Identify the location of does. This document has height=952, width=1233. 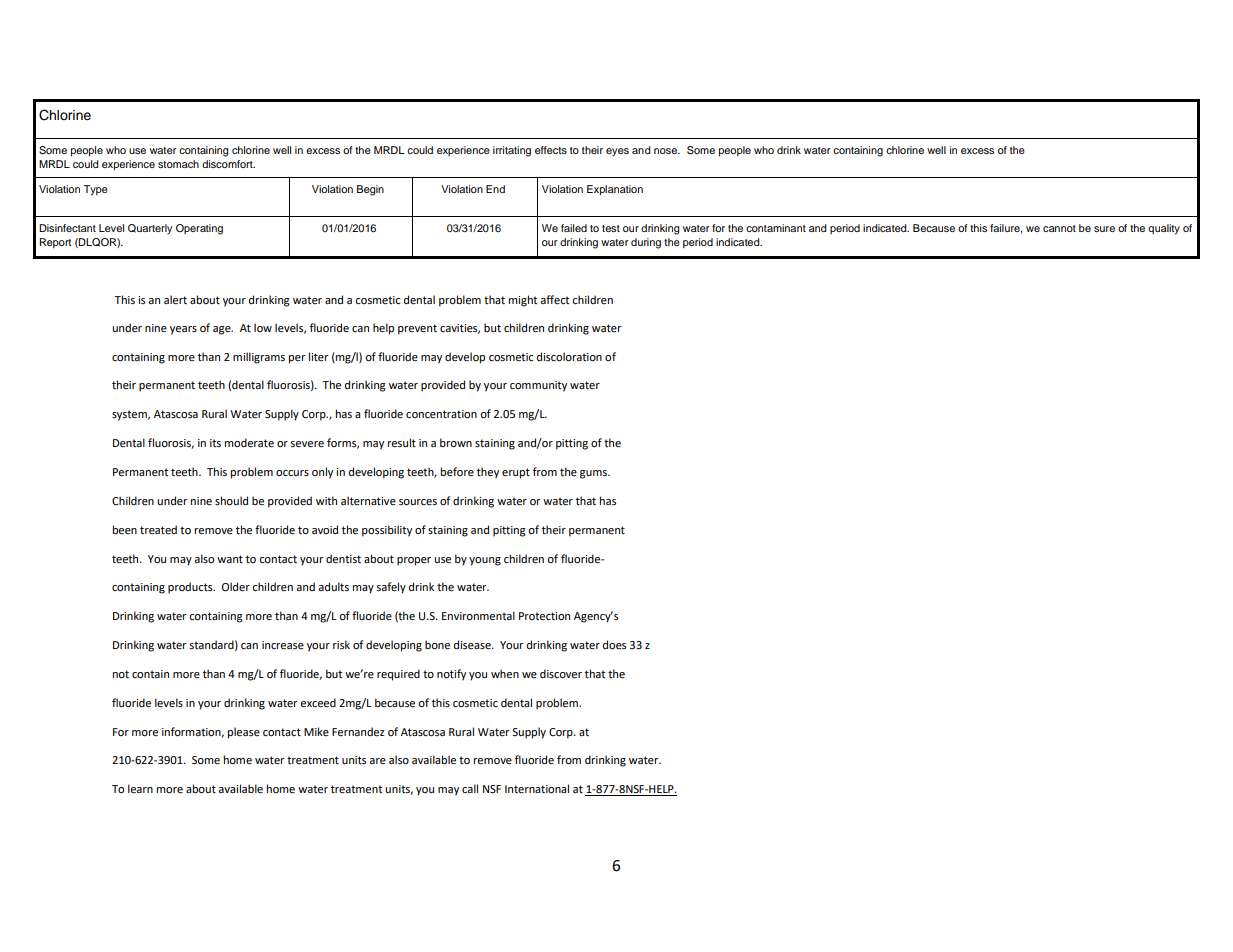
(614, 644).
